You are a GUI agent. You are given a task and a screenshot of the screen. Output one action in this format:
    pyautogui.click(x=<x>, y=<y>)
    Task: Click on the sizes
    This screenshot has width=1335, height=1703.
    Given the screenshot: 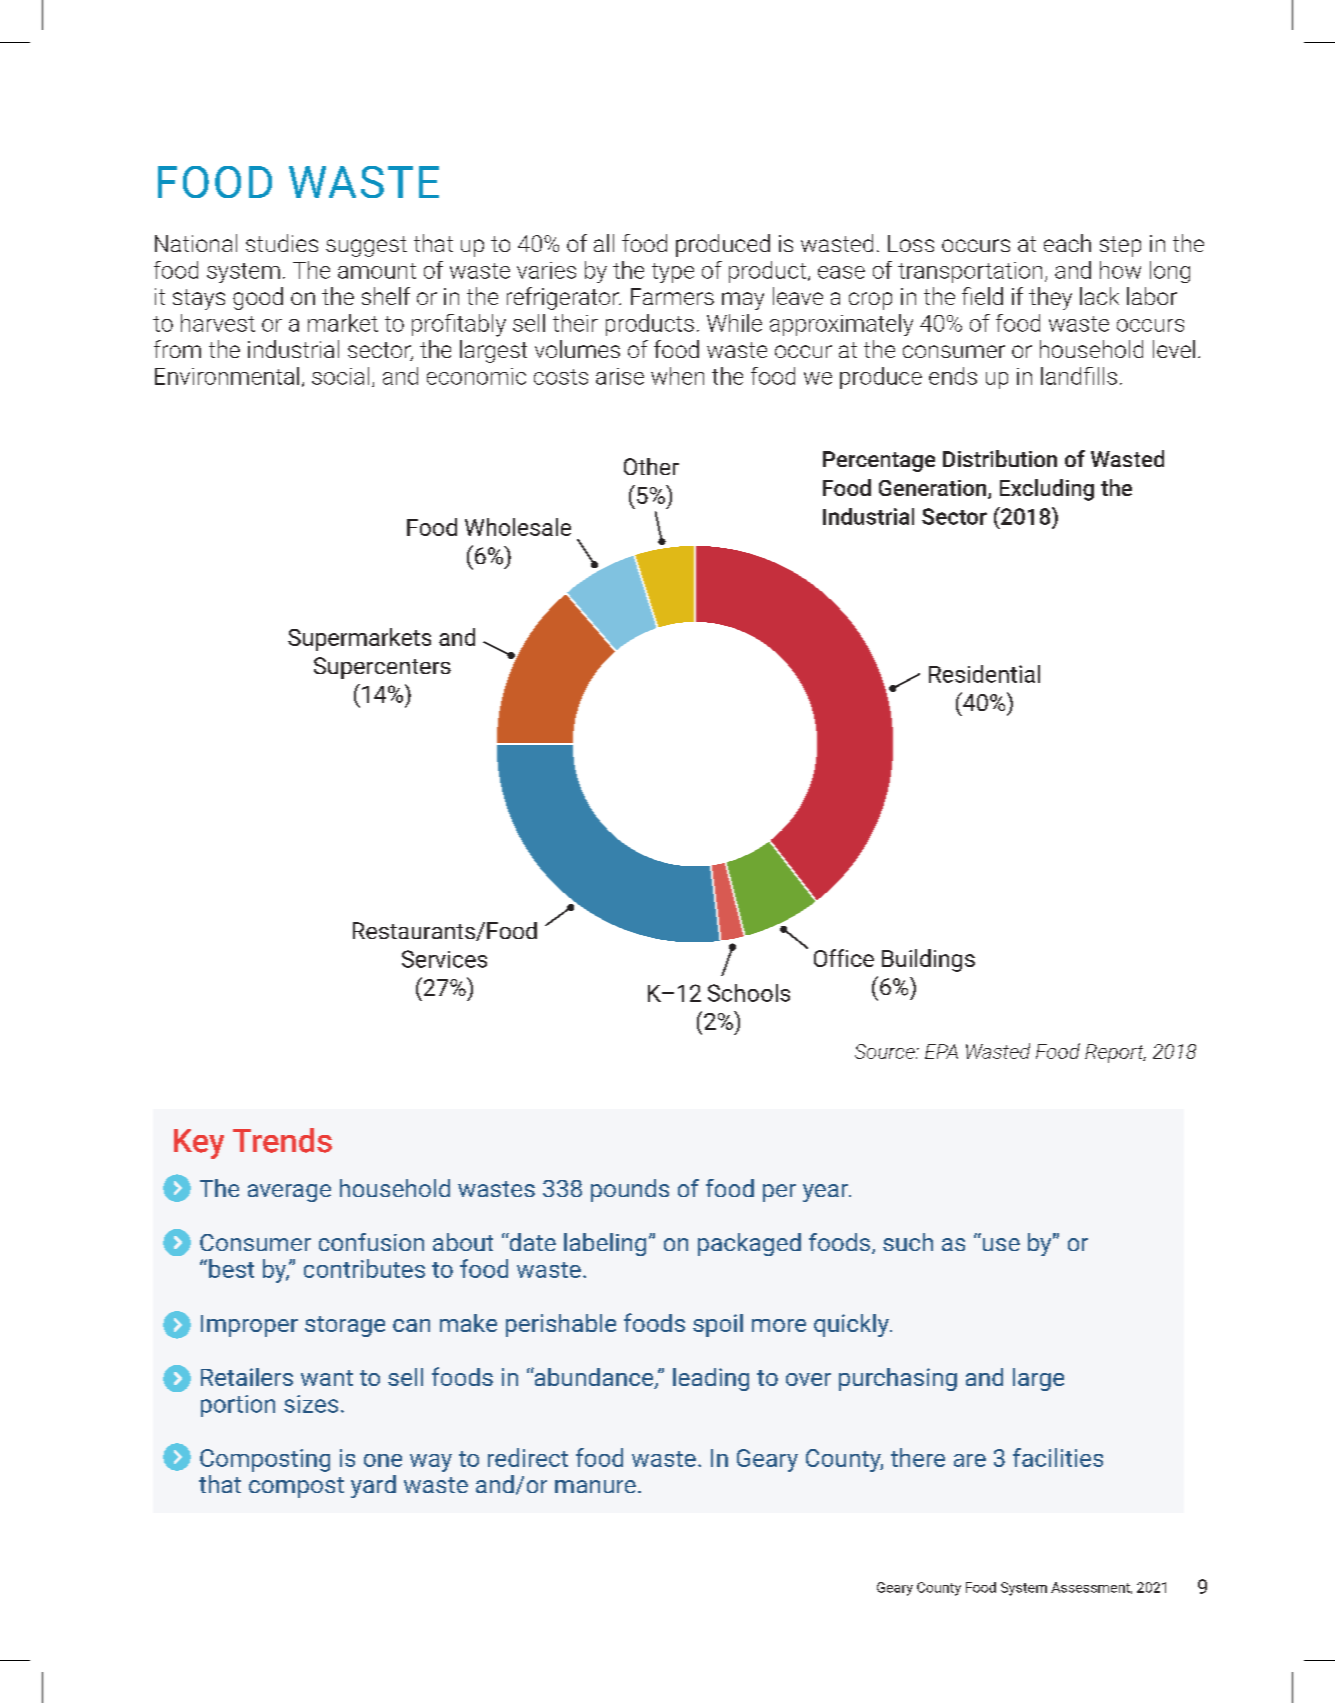 What is the action you would take?
    pyautogui.click(x=311, y=1404)
